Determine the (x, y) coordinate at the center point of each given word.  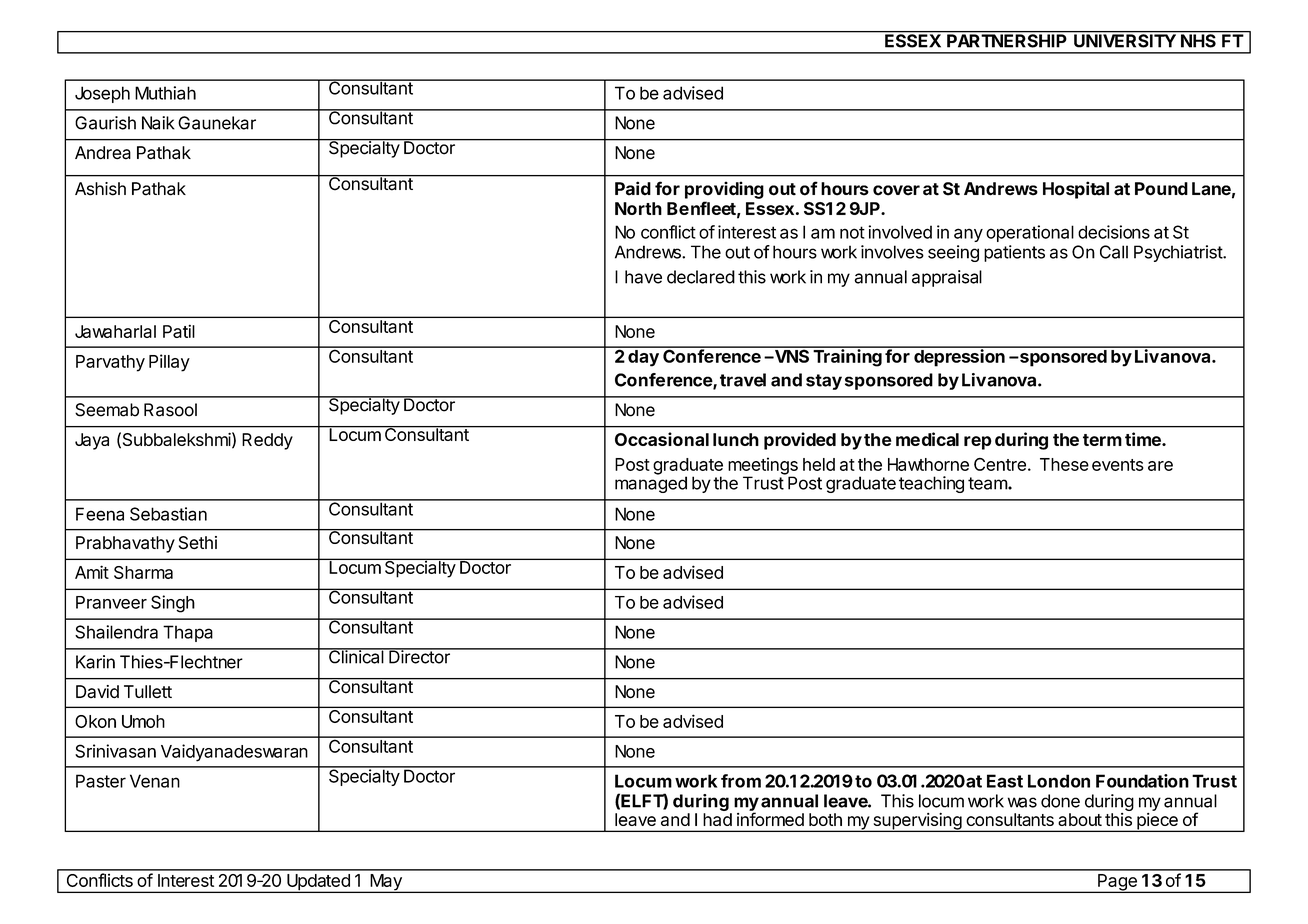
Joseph (102, 94)
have (643, 277)
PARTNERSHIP (1007, 40)
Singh (173, 604)
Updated (318, 883)
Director (419, 656)
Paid (633, 188)
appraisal (947, 278)
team (988, 483)
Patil (179, 331)
